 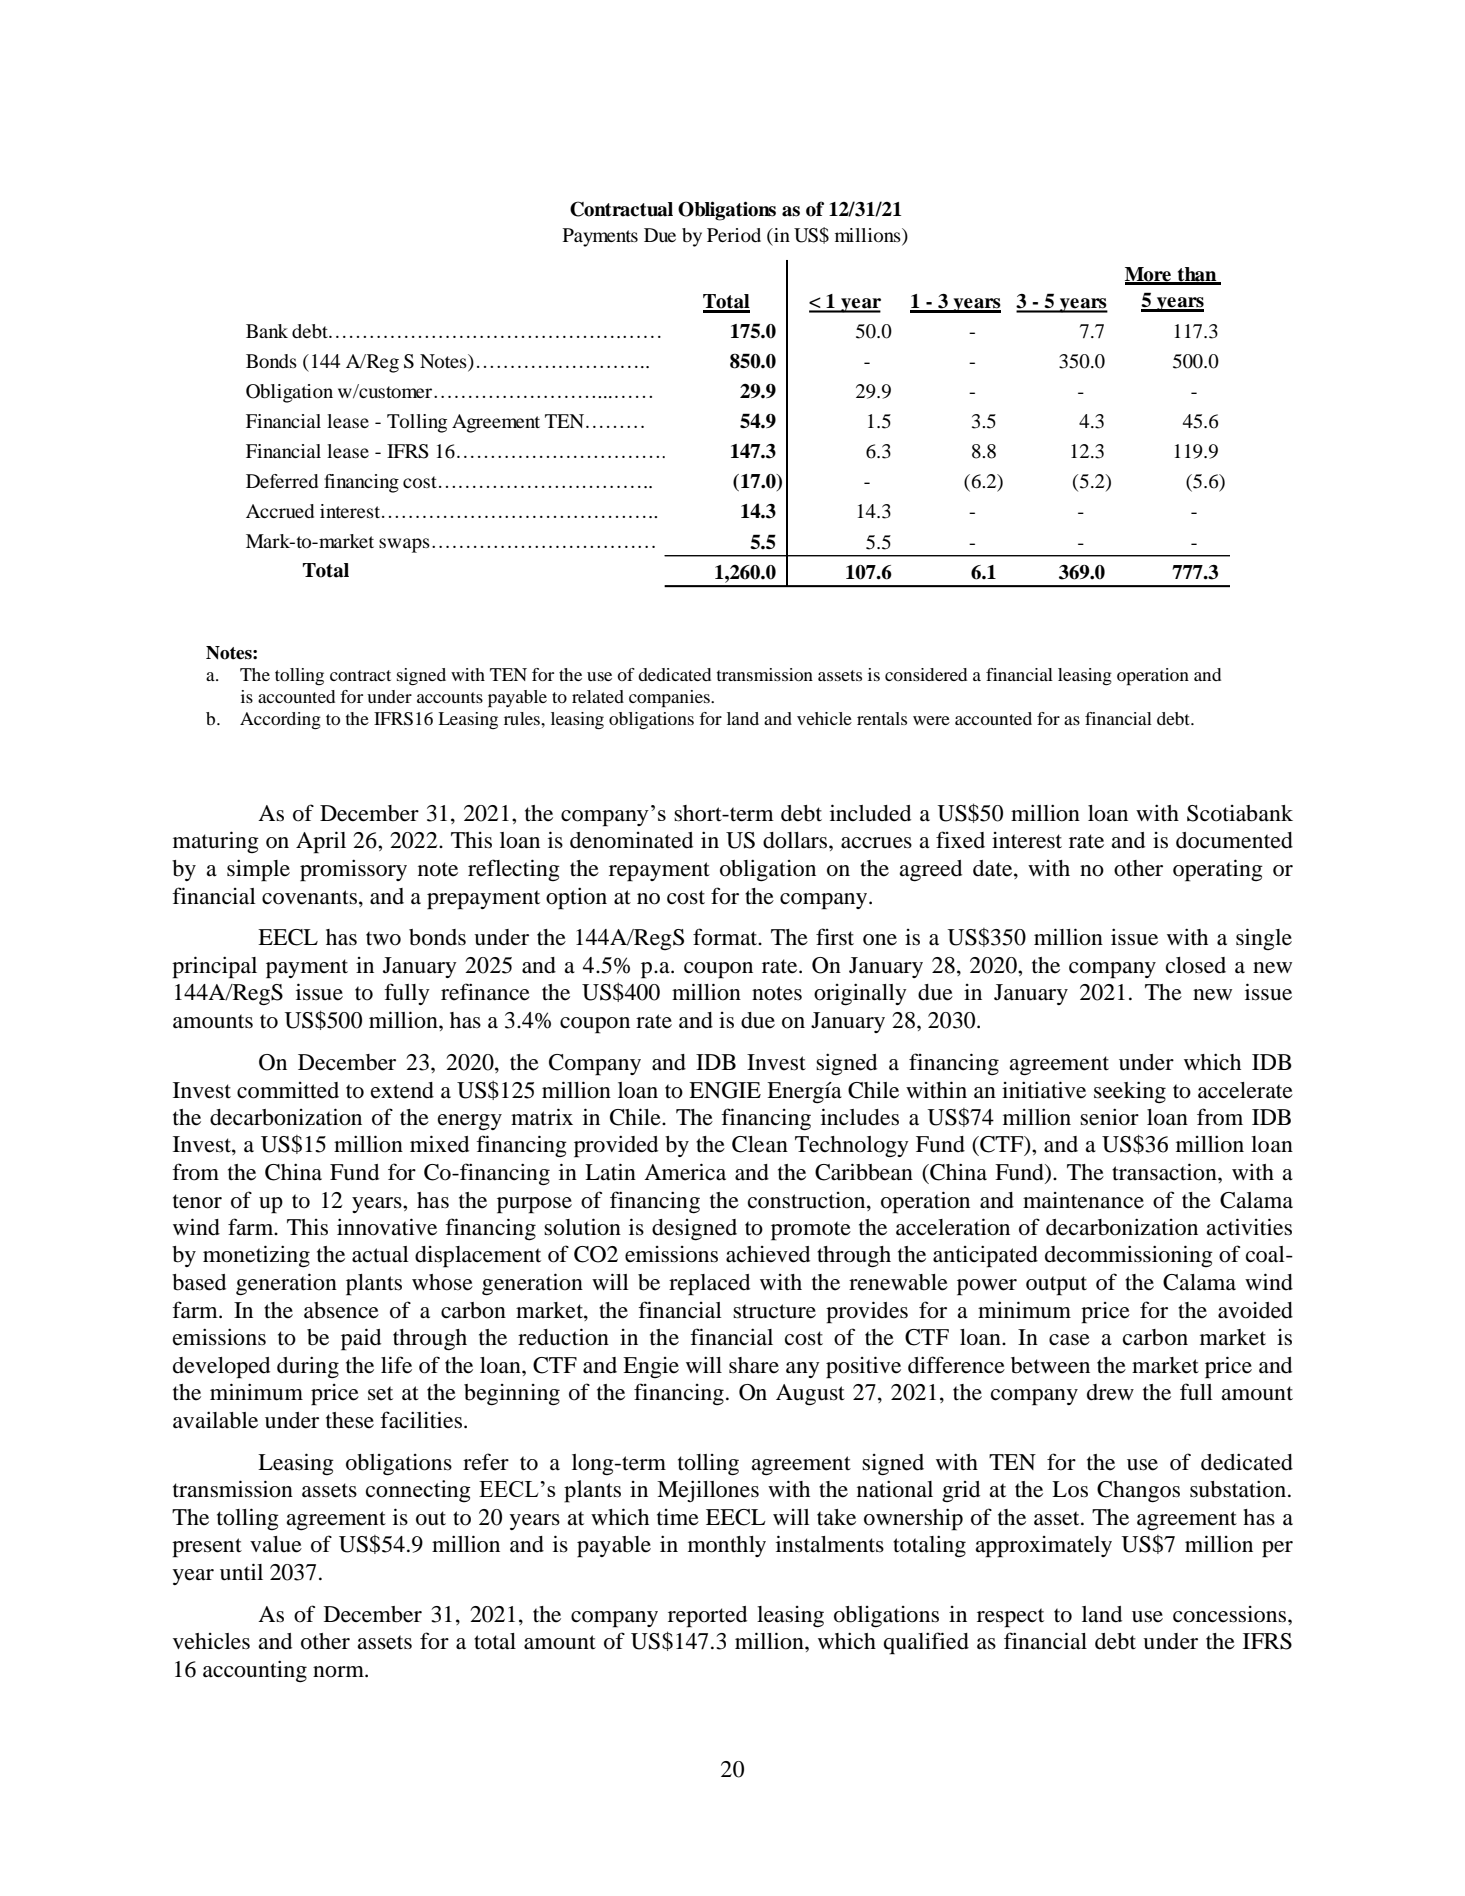 I want to click on format, so click(x=726, y=937).
